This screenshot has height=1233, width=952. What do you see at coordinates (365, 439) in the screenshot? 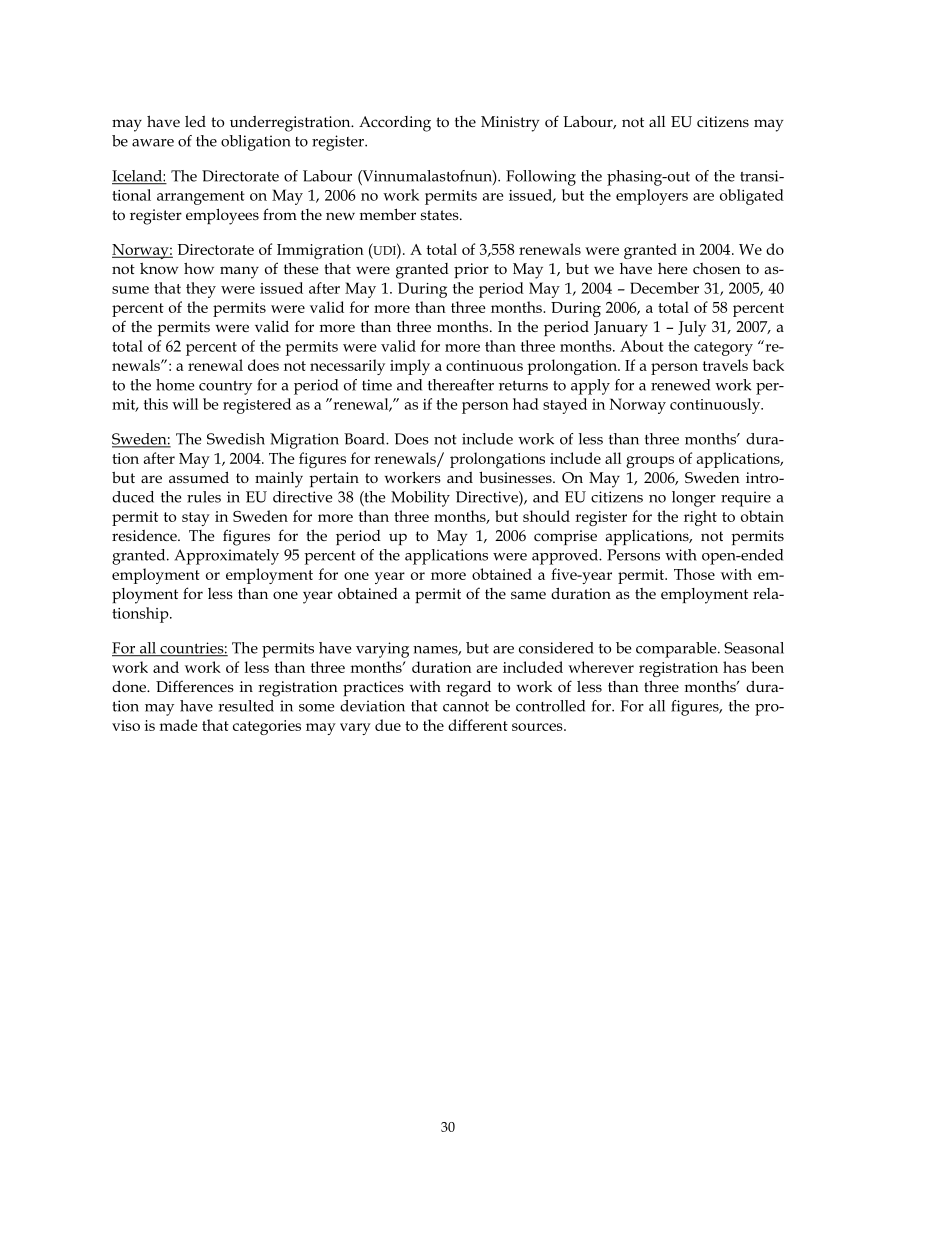
I see `Board` at bounding box center [365, 439].
